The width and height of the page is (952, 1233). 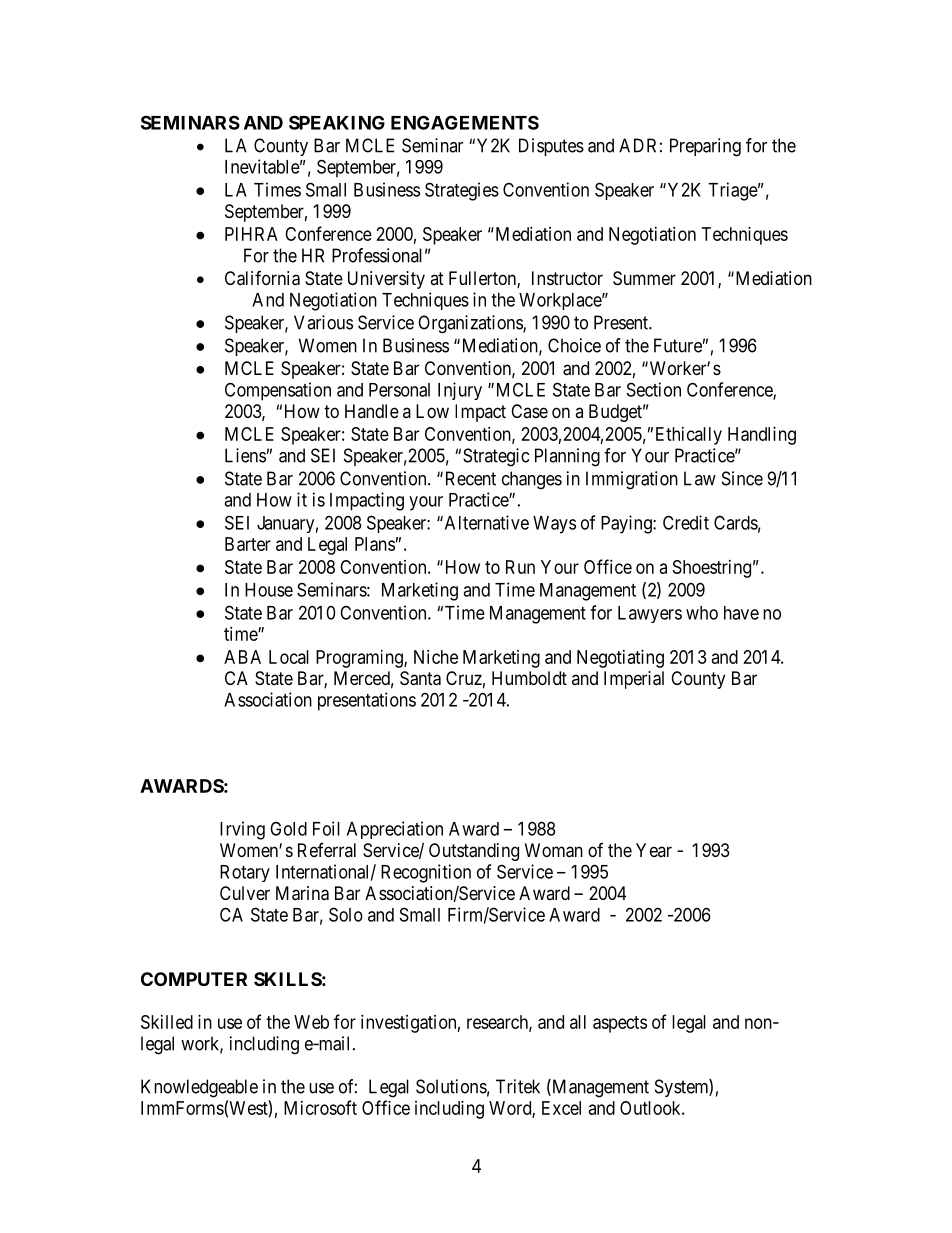 What do you see at coordinates (337, 122) in the page?
I see `SPEAKING` at bounding box center [337, 122].
